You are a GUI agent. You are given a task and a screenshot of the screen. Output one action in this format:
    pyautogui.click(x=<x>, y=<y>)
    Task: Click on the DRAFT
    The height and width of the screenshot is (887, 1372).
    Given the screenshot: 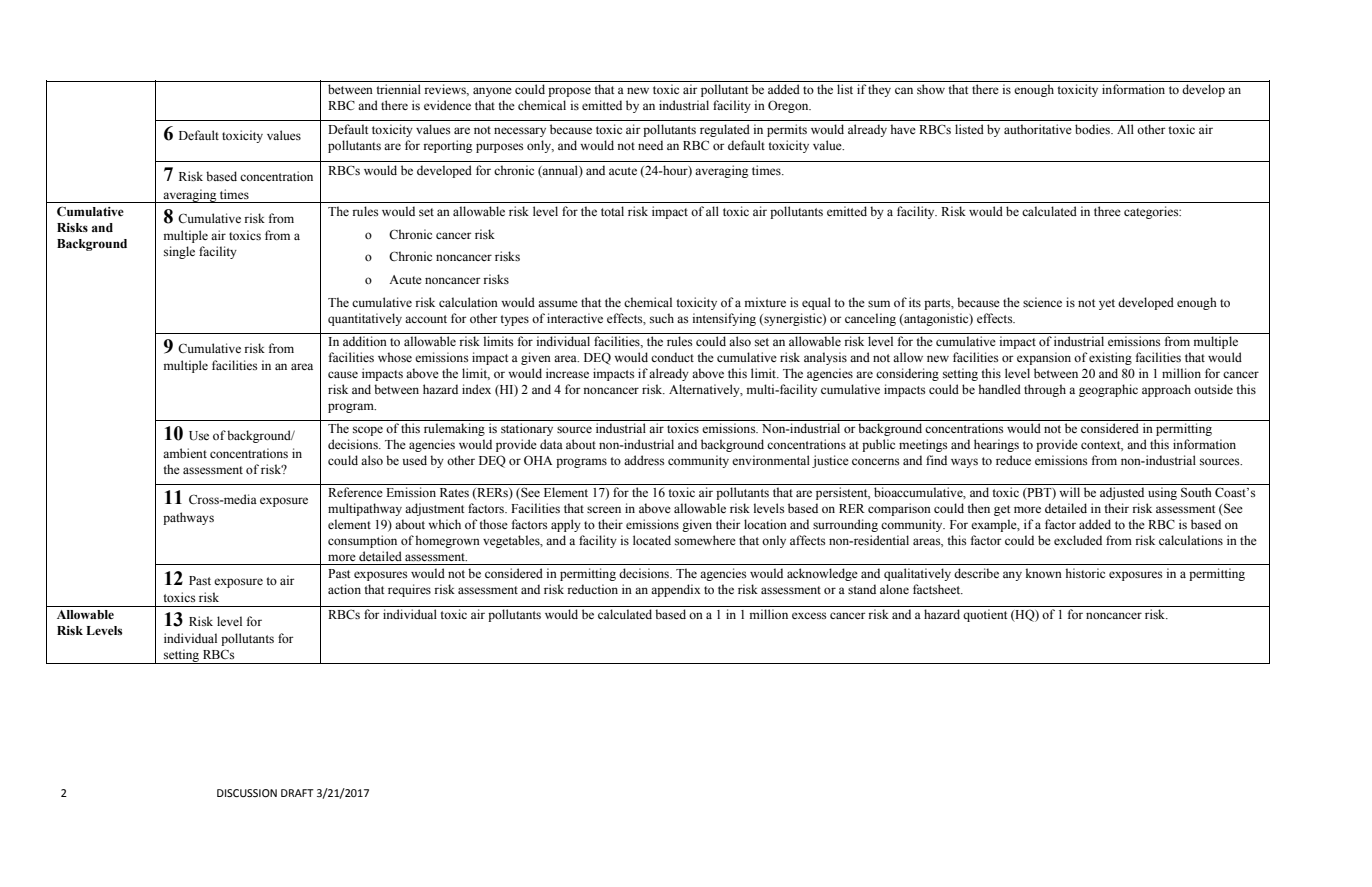 What is the action you would take?
    pyautogui.click(x=297, y=793)
